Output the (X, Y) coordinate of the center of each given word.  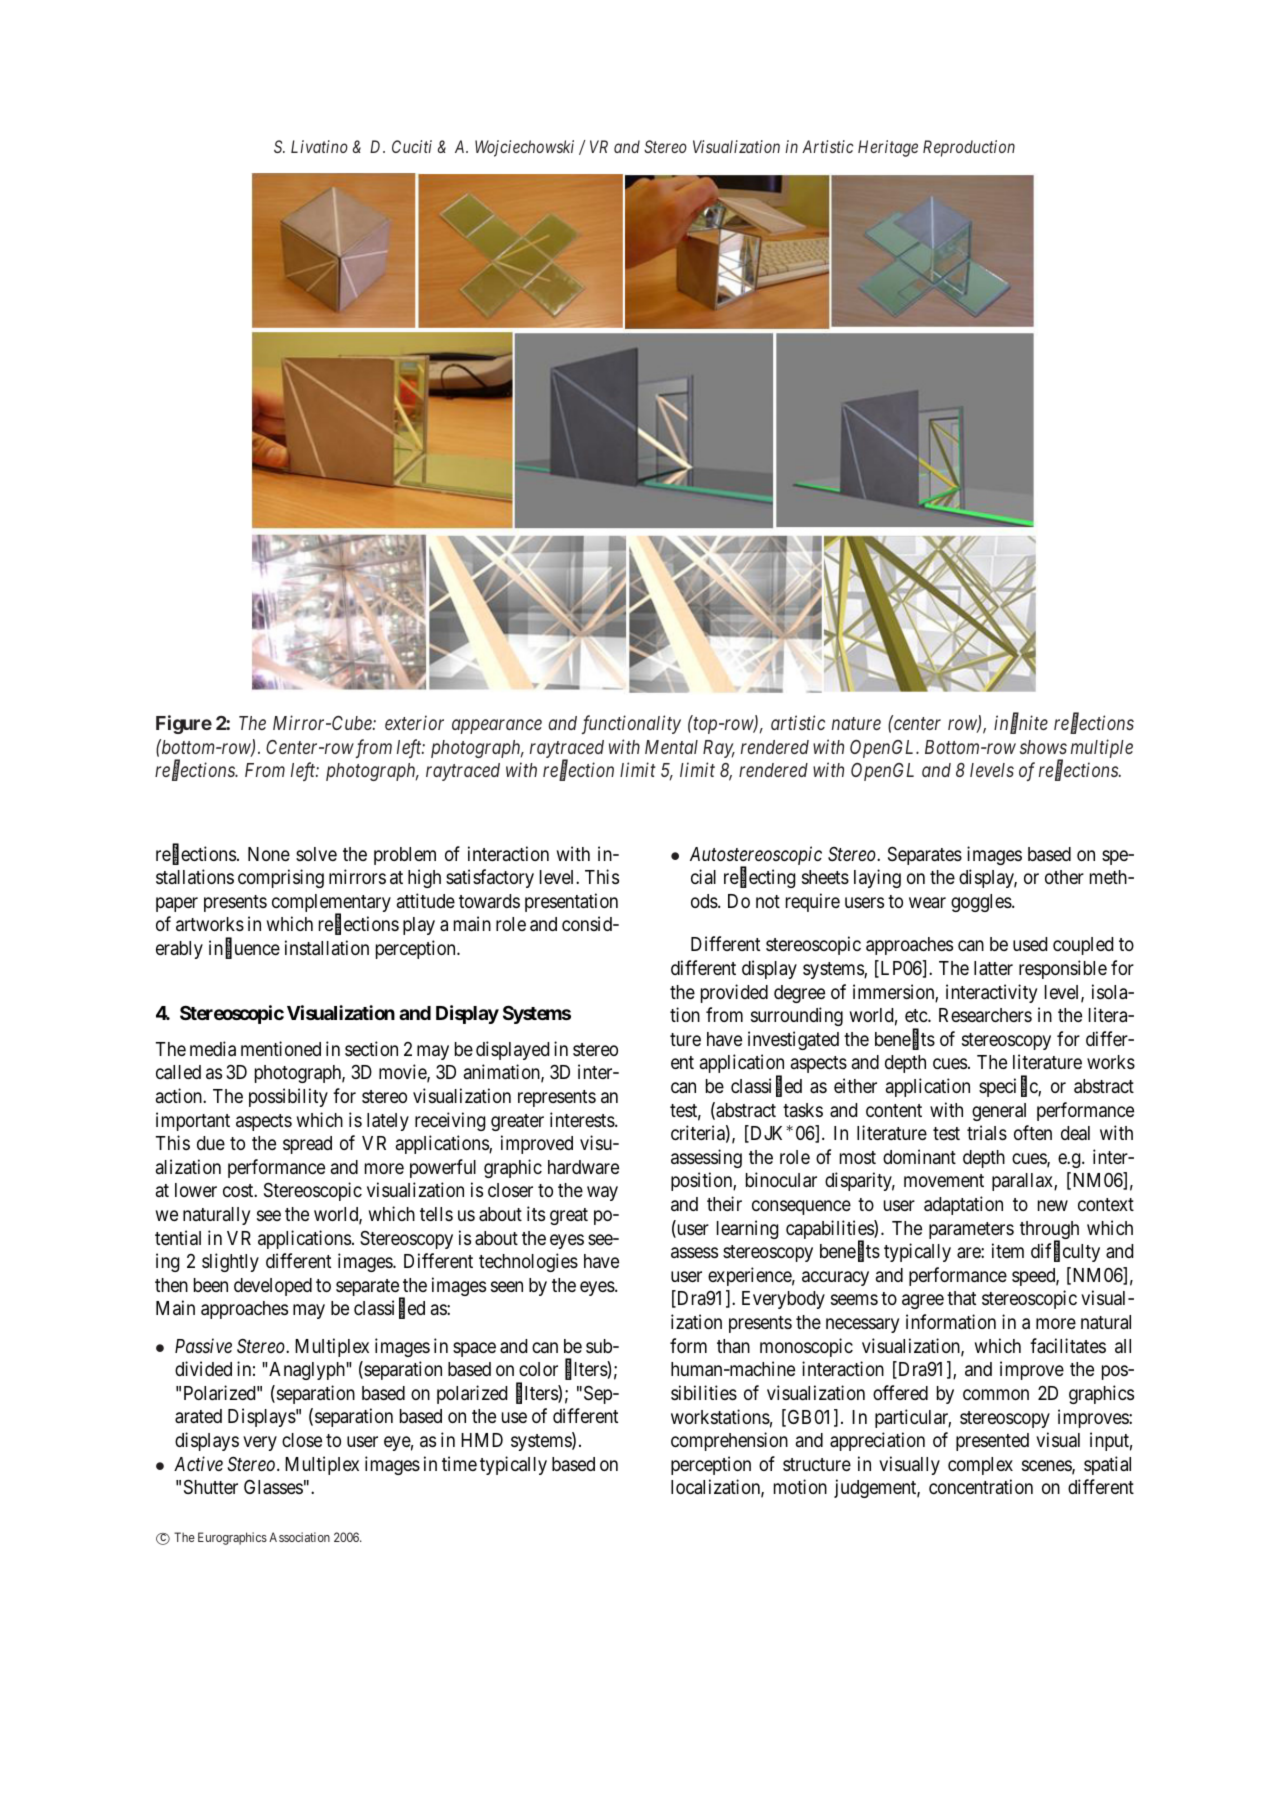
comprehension (729, 1441)
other (1064, 877)
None (269, 854)
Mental (671, 747)
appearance (497, 727)
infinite (1021, 724)
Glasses (273, 1486)
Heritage (888, 148)
